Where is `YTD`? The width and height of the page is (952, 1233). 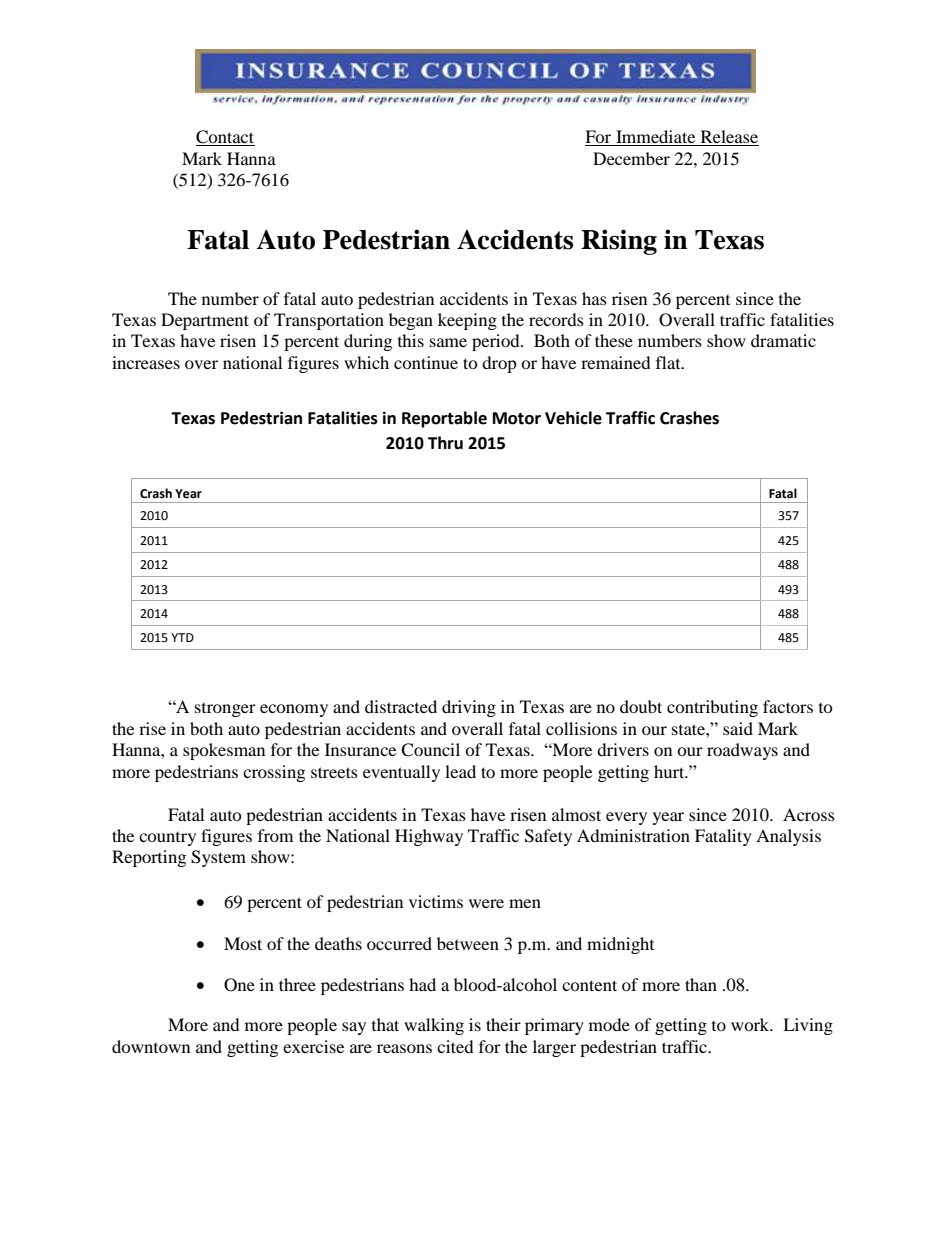 YTD is located at coordinates (182, 637).
